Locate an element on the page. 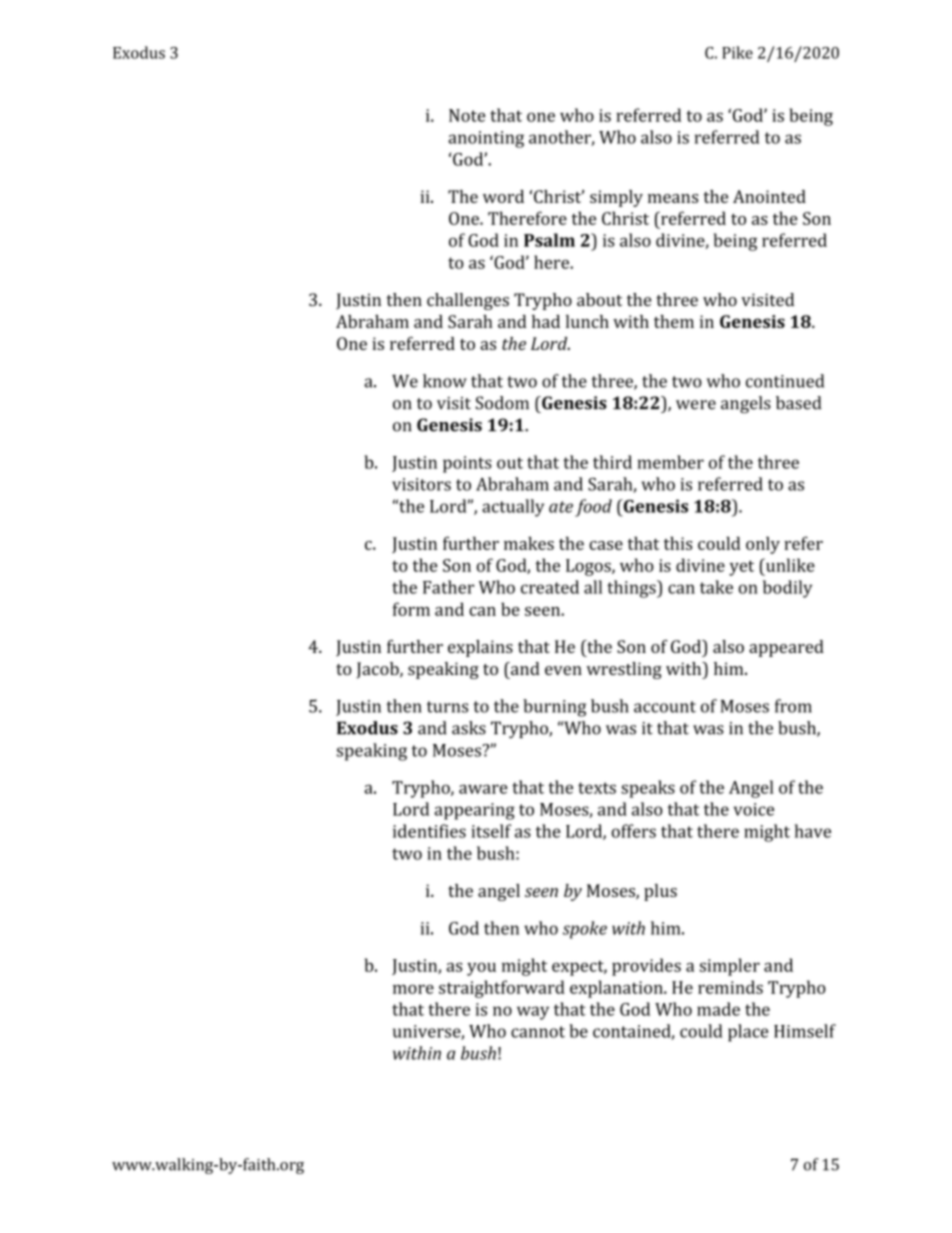  simply is located at coordinates (616, 198).
